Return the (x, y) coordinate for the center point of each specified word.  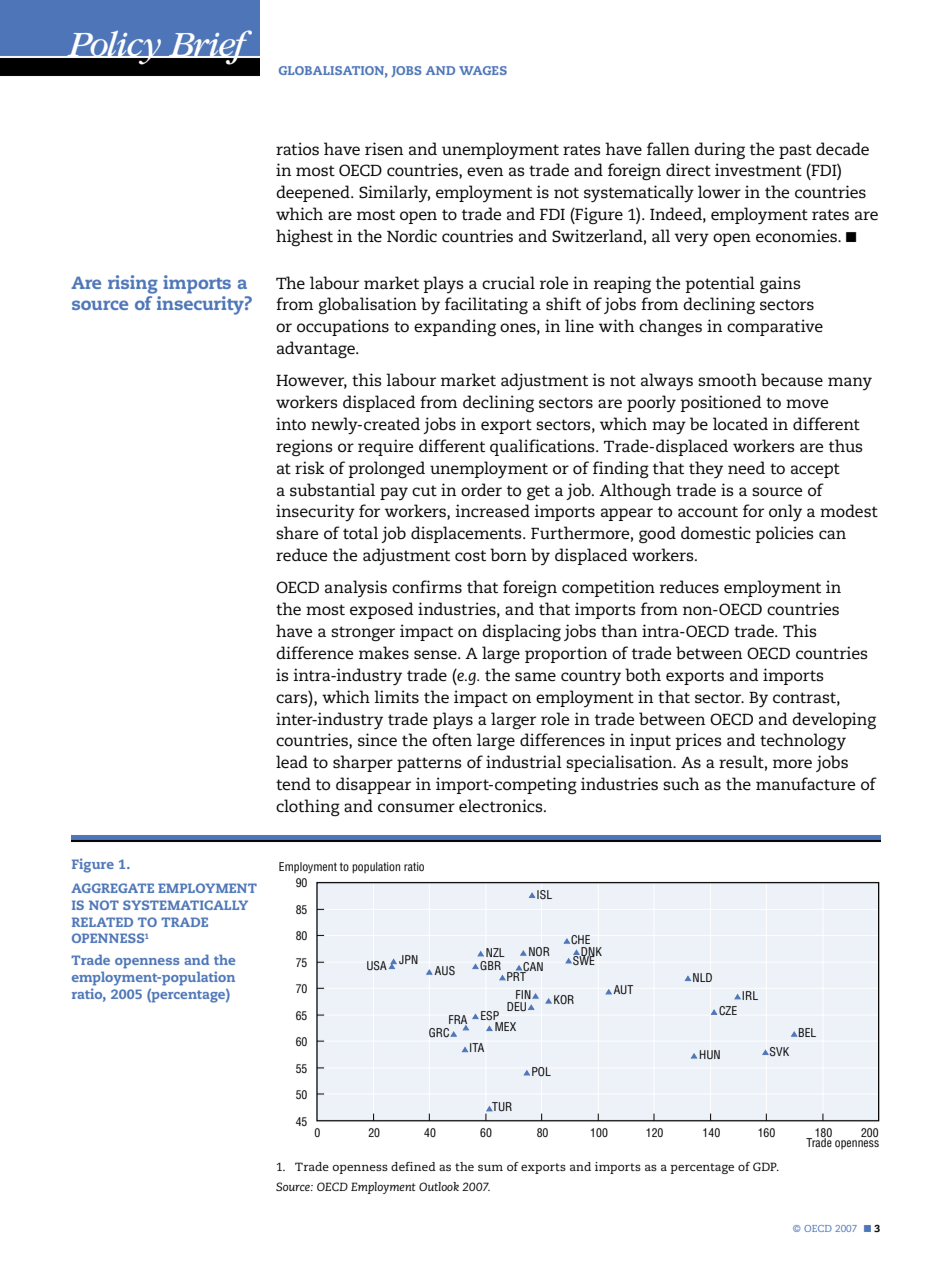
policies (784, 534)
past (795, 151)
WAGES (483, 70)
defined (413, 1166)
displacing (521, 633)
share (297, 532)
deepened (314, 193)
